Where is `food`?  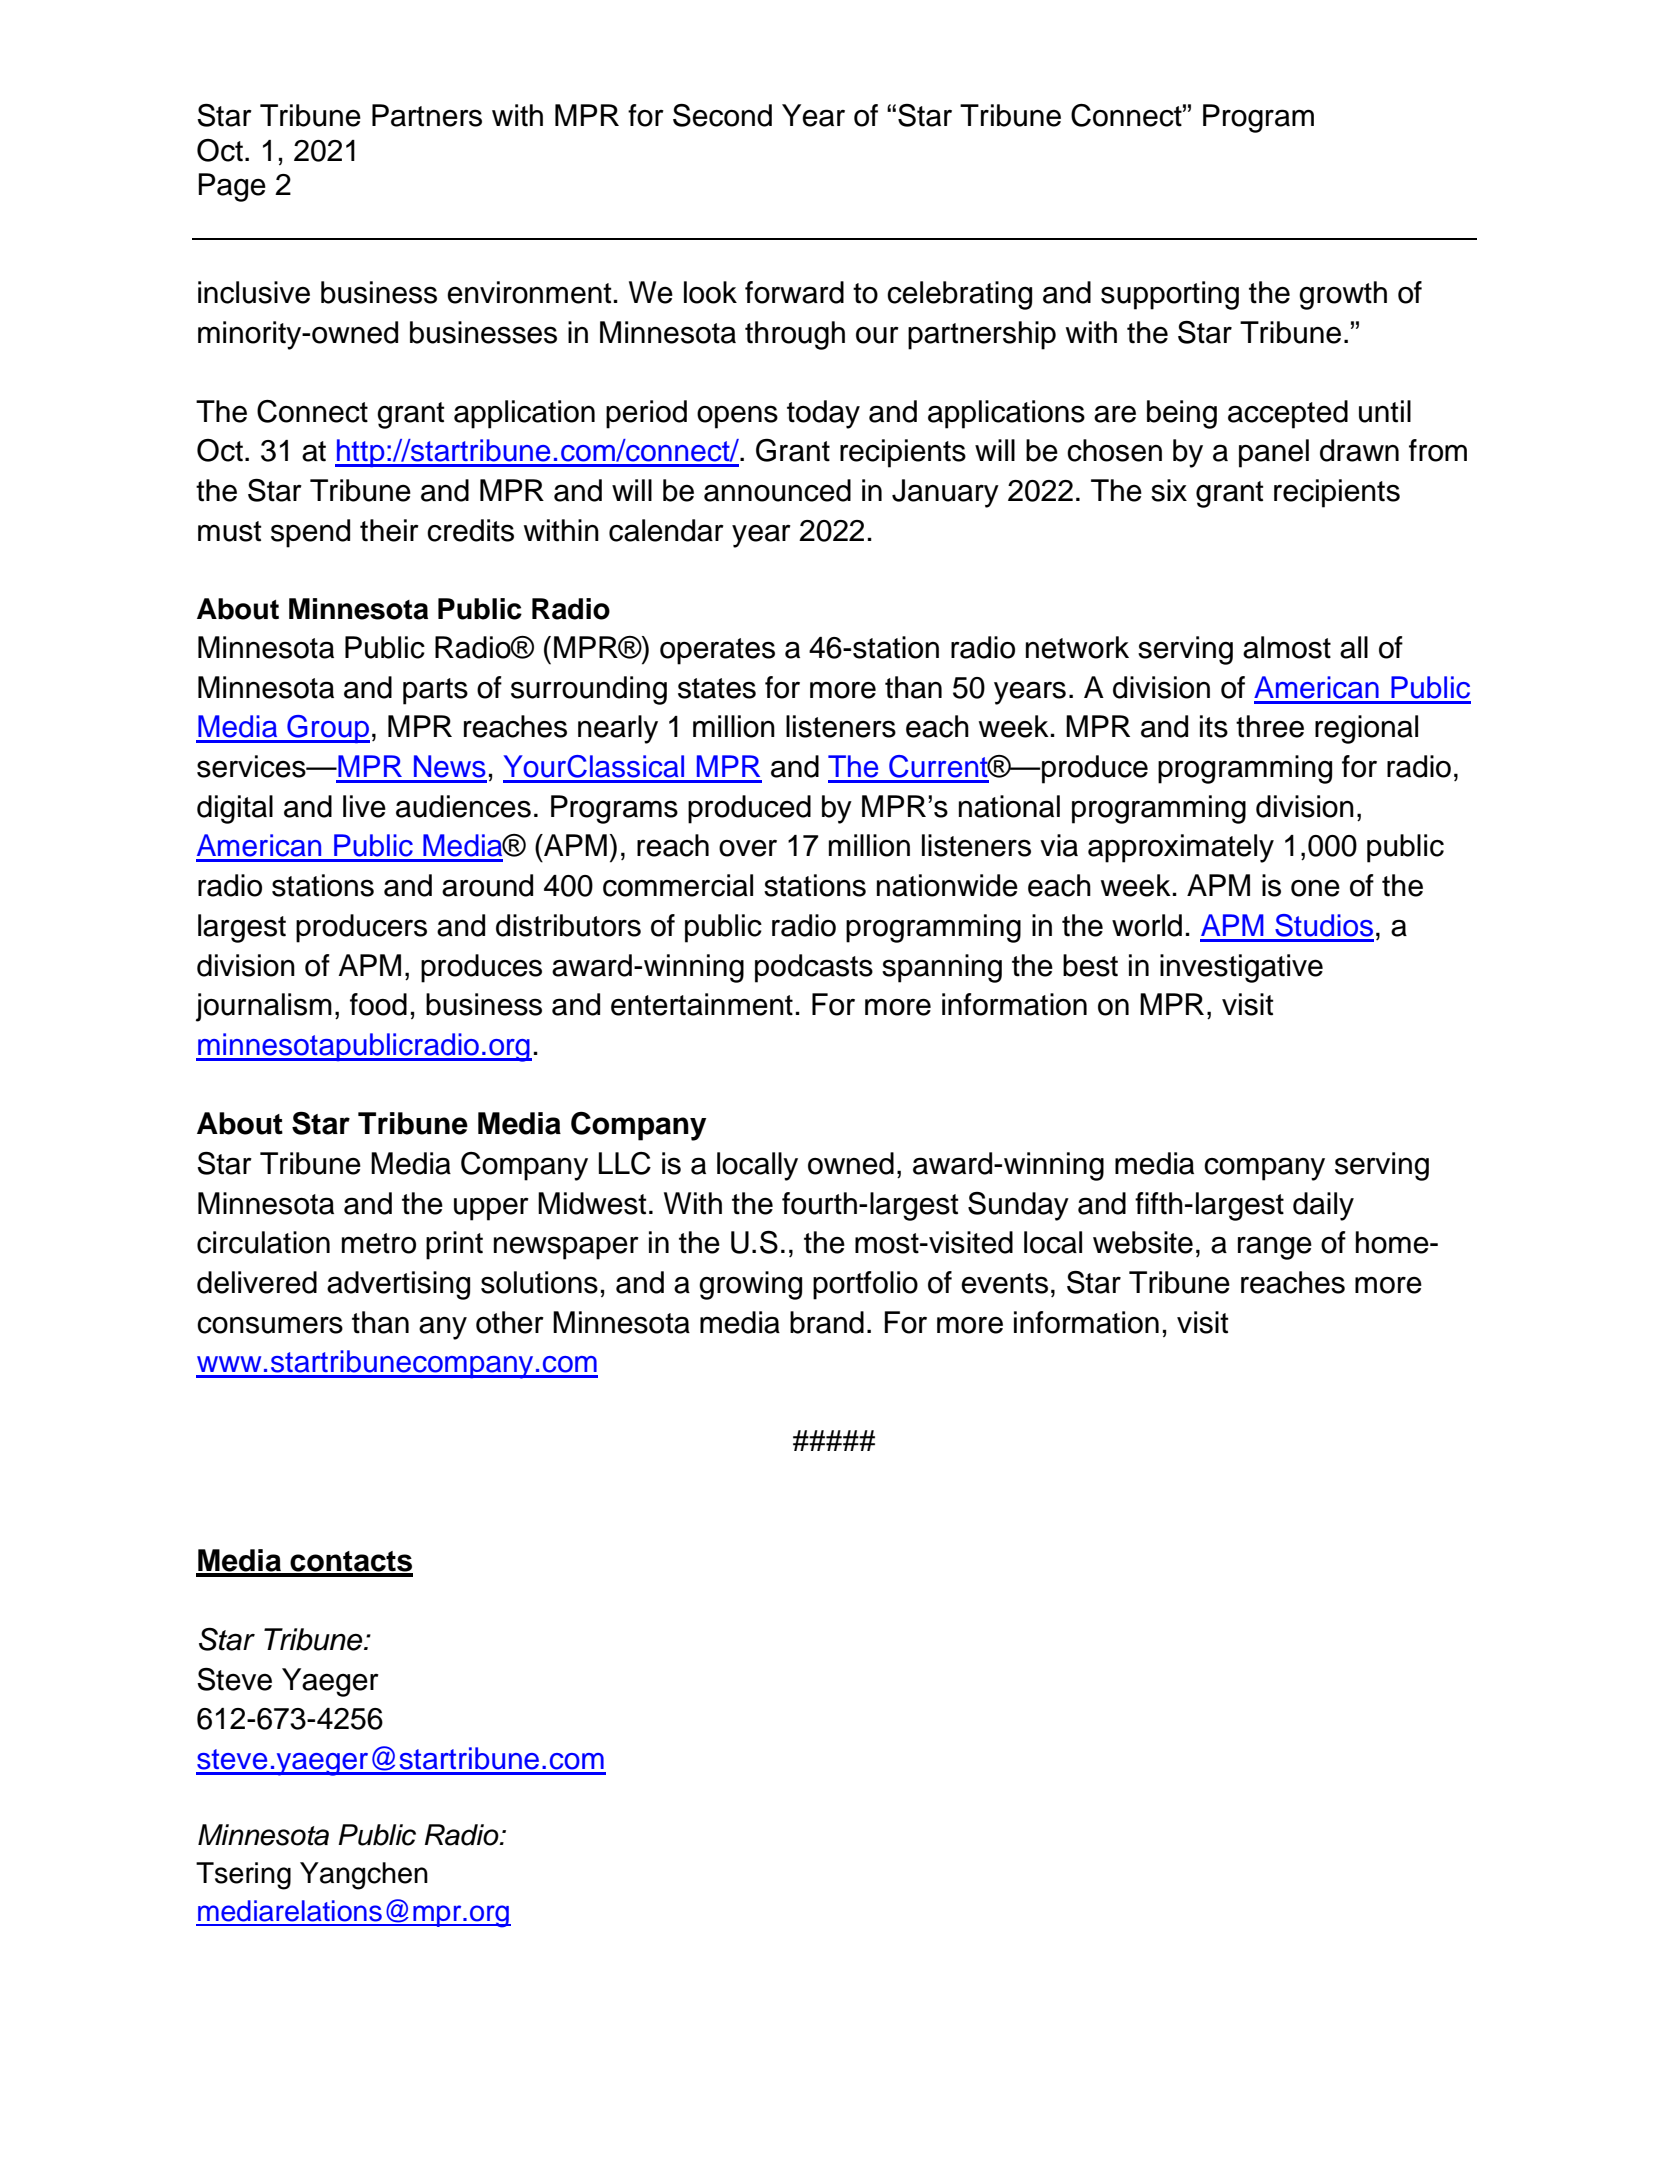 food is located at coordinates (378, 1004).
